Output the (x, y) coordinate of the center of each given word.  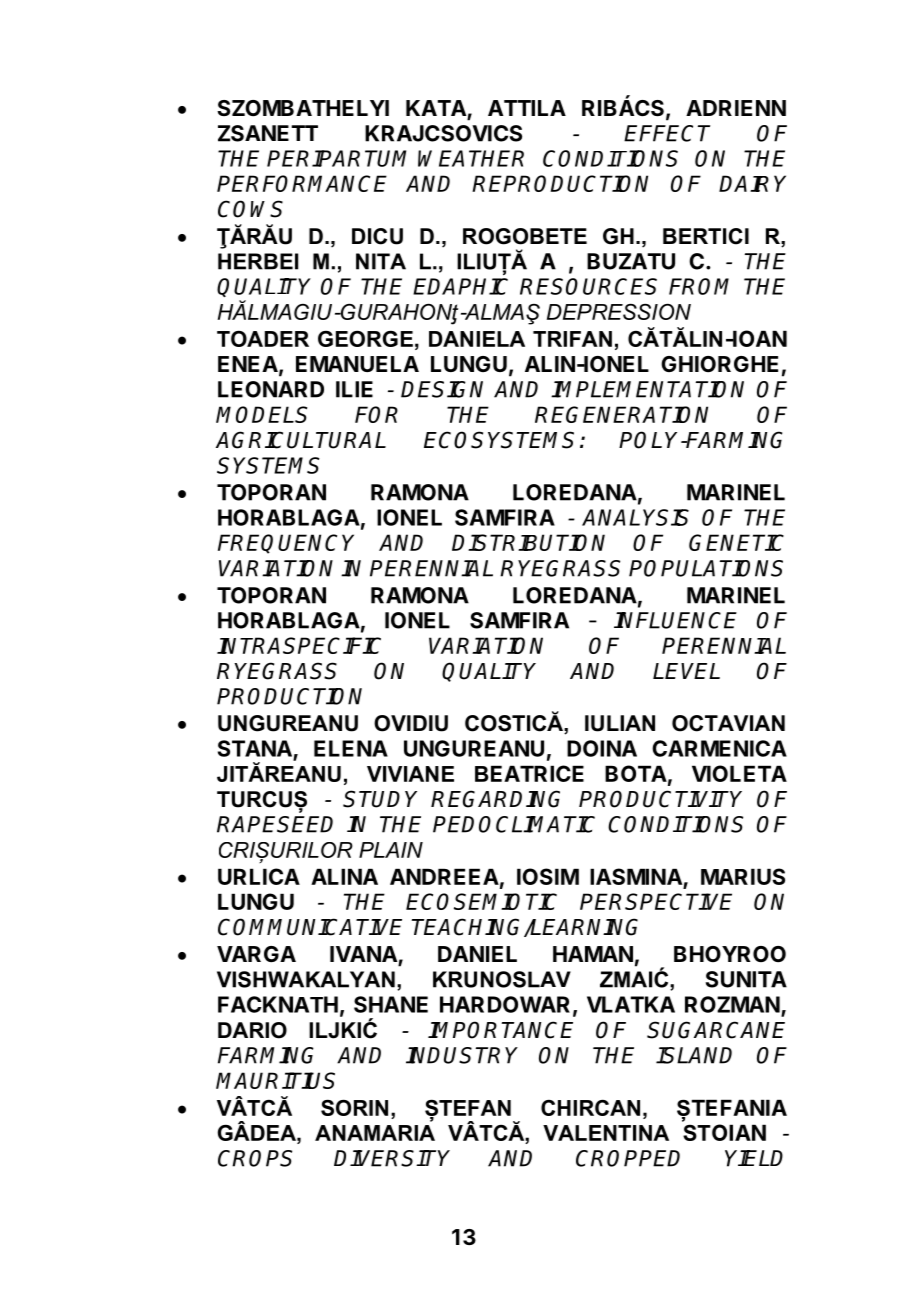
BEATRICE (529, 773)
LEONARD (271, 389)
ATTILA (527, 108)
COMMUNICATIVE (310, 927)
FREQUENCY (286, 544)
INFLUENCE (675, 620)
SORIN (354, 1107)
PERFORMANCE (302, 183)
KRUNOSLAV (502, 979)
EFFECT (667, 133)
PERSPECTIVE (656, 901)
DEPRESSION (619, 311)
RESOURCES (588, 286)
